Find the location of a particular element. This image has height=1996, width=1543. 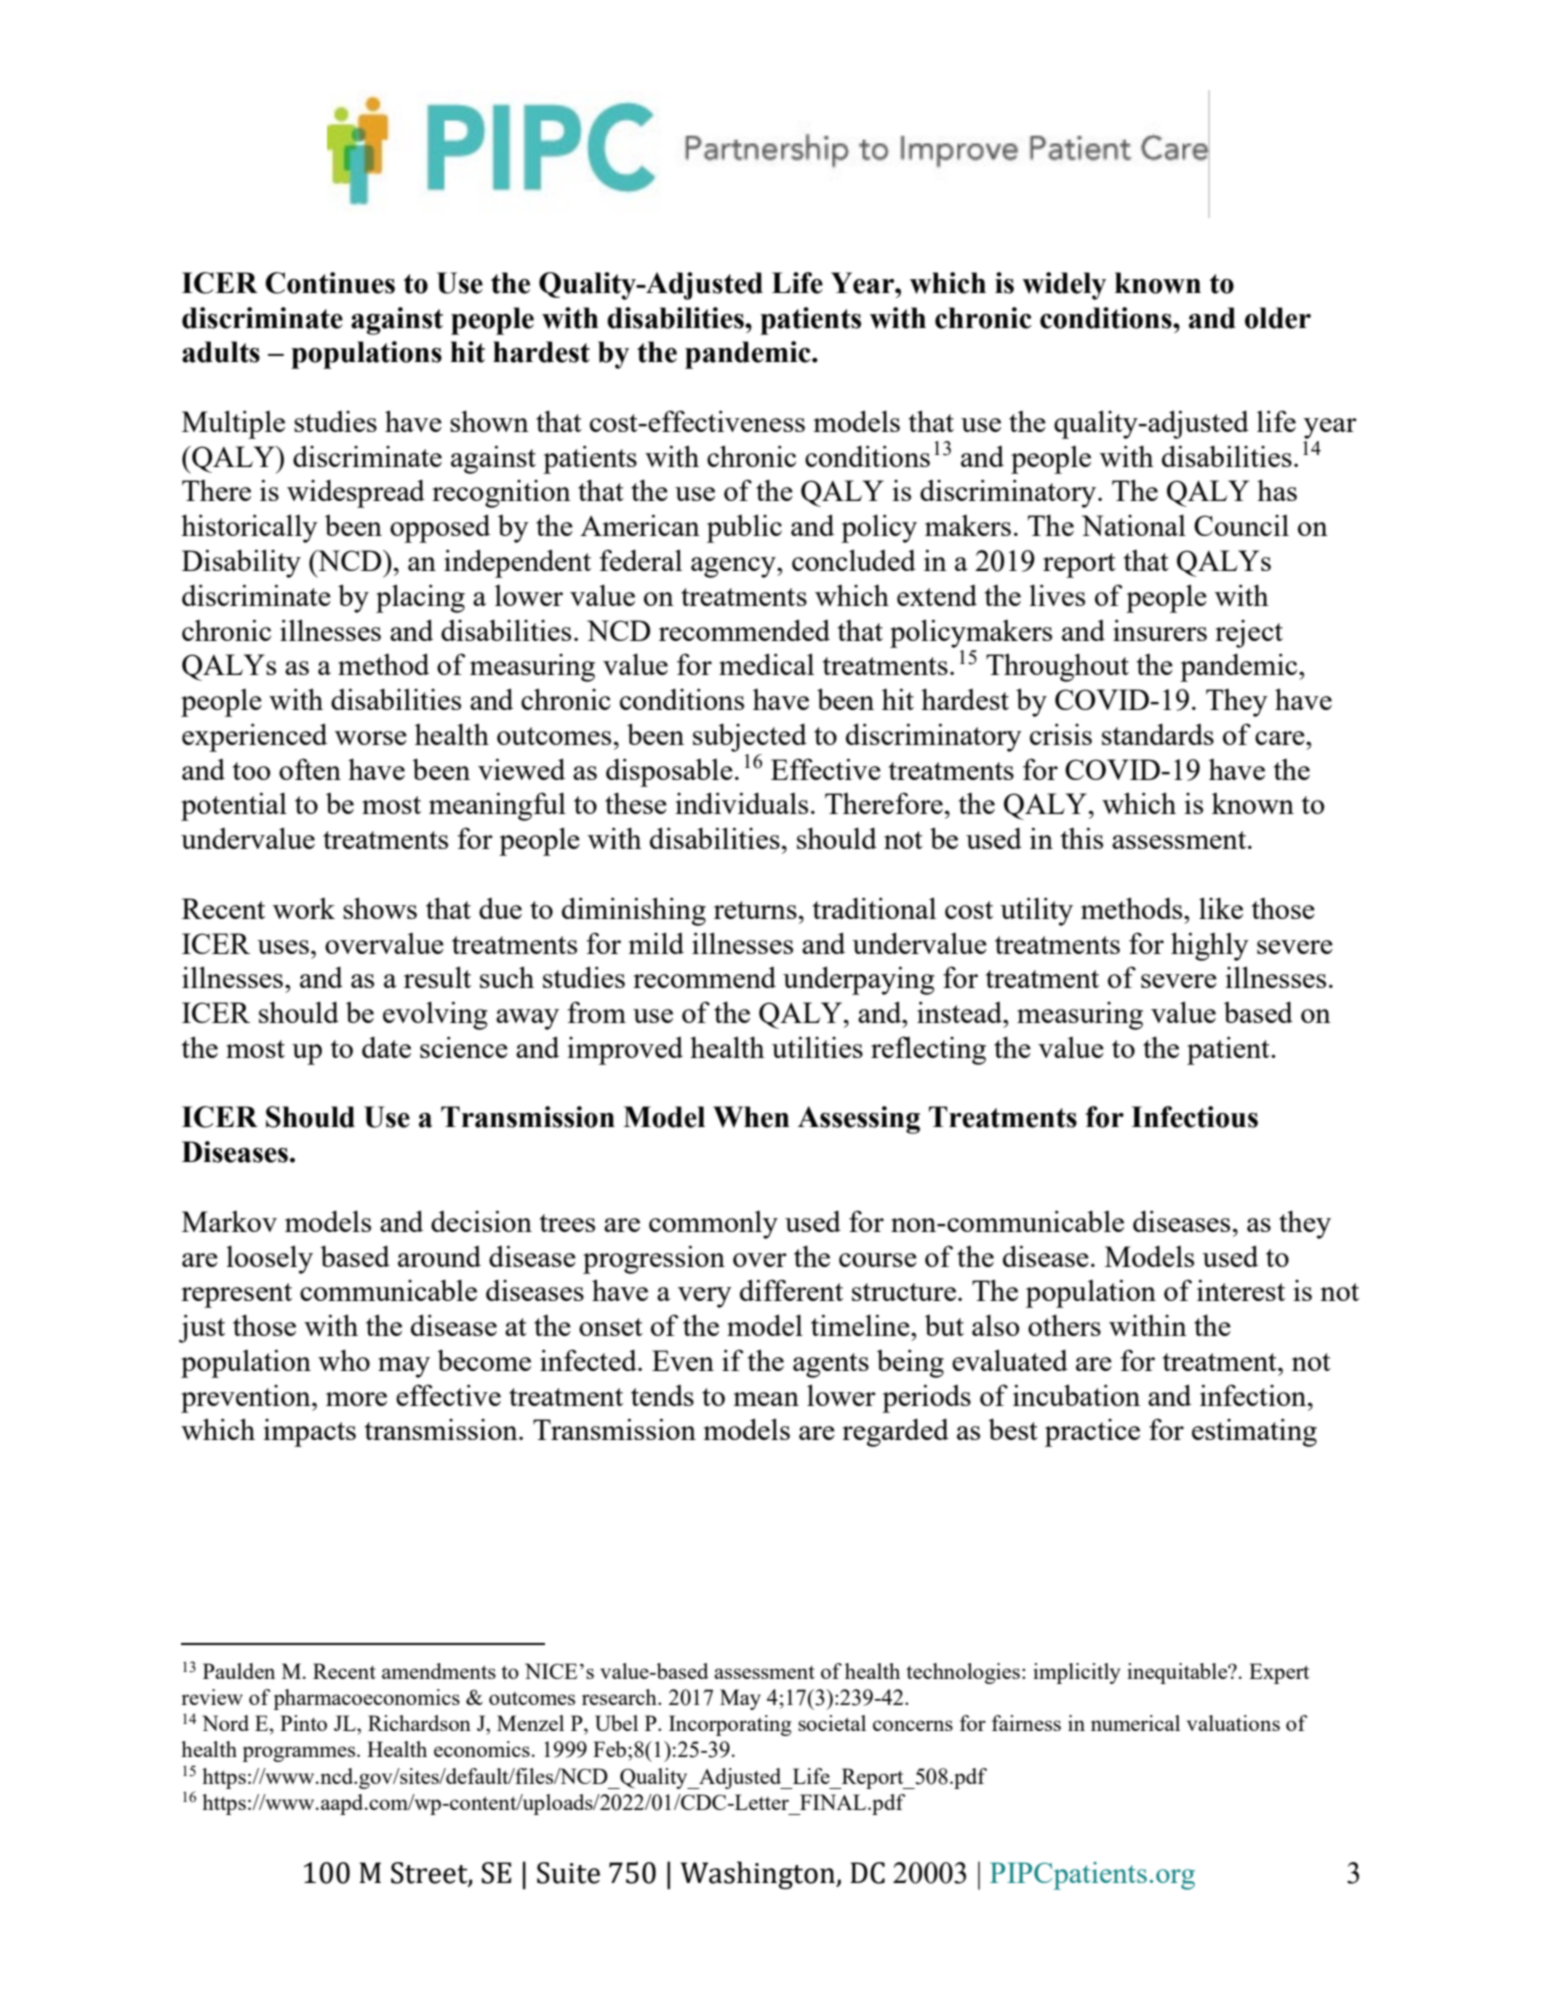

Pinto is located at coordinates (303, 1723).
